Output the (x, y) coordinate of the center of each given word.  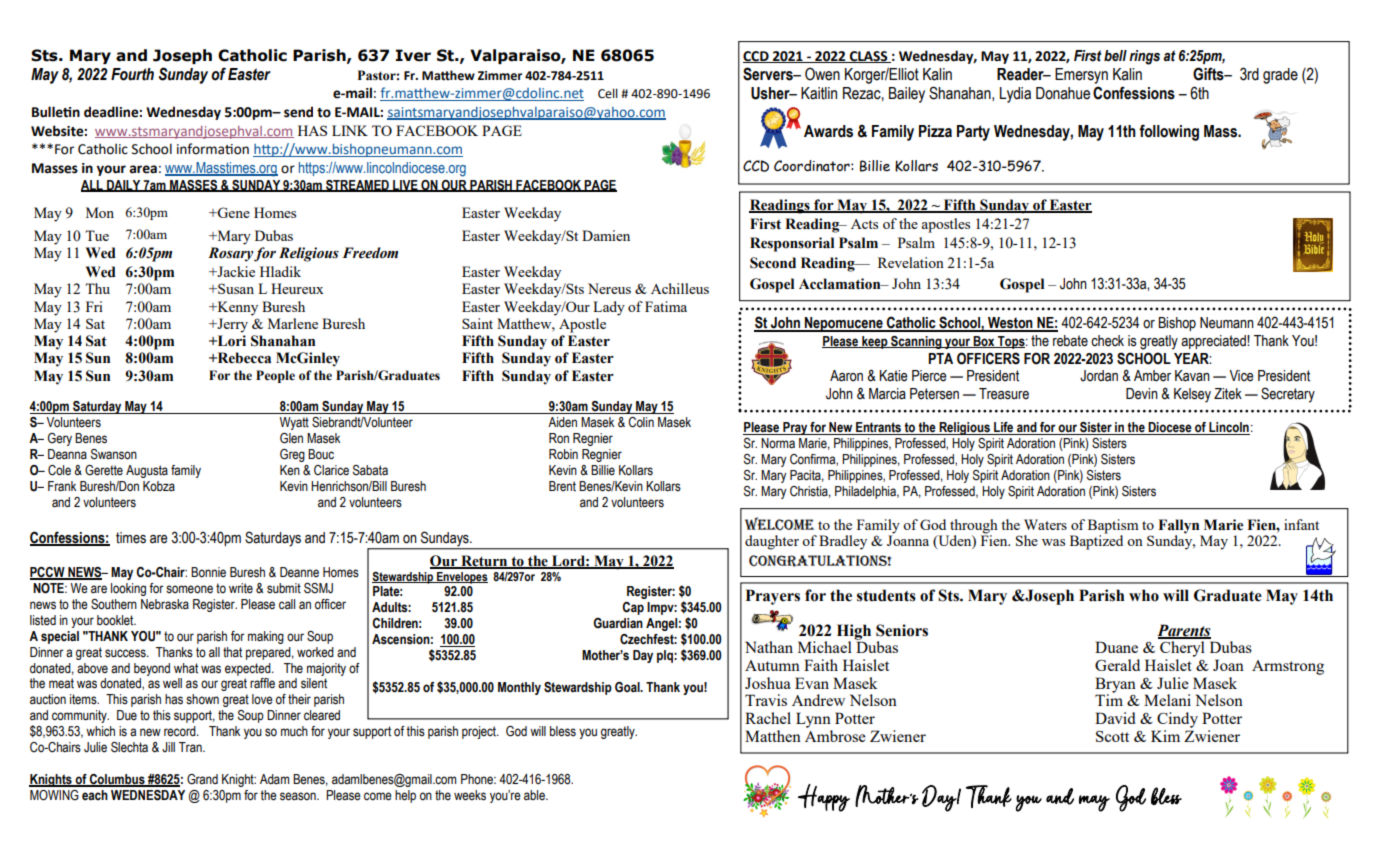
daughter (772, 542)
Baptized (1096, 541)
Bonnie (208, 572)
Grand (202, 779)
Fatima (666, 306)
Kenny (236, 308)
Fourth (132, 74)
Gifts (1209, 74)
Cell (608, 93)
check (1107, 341)
